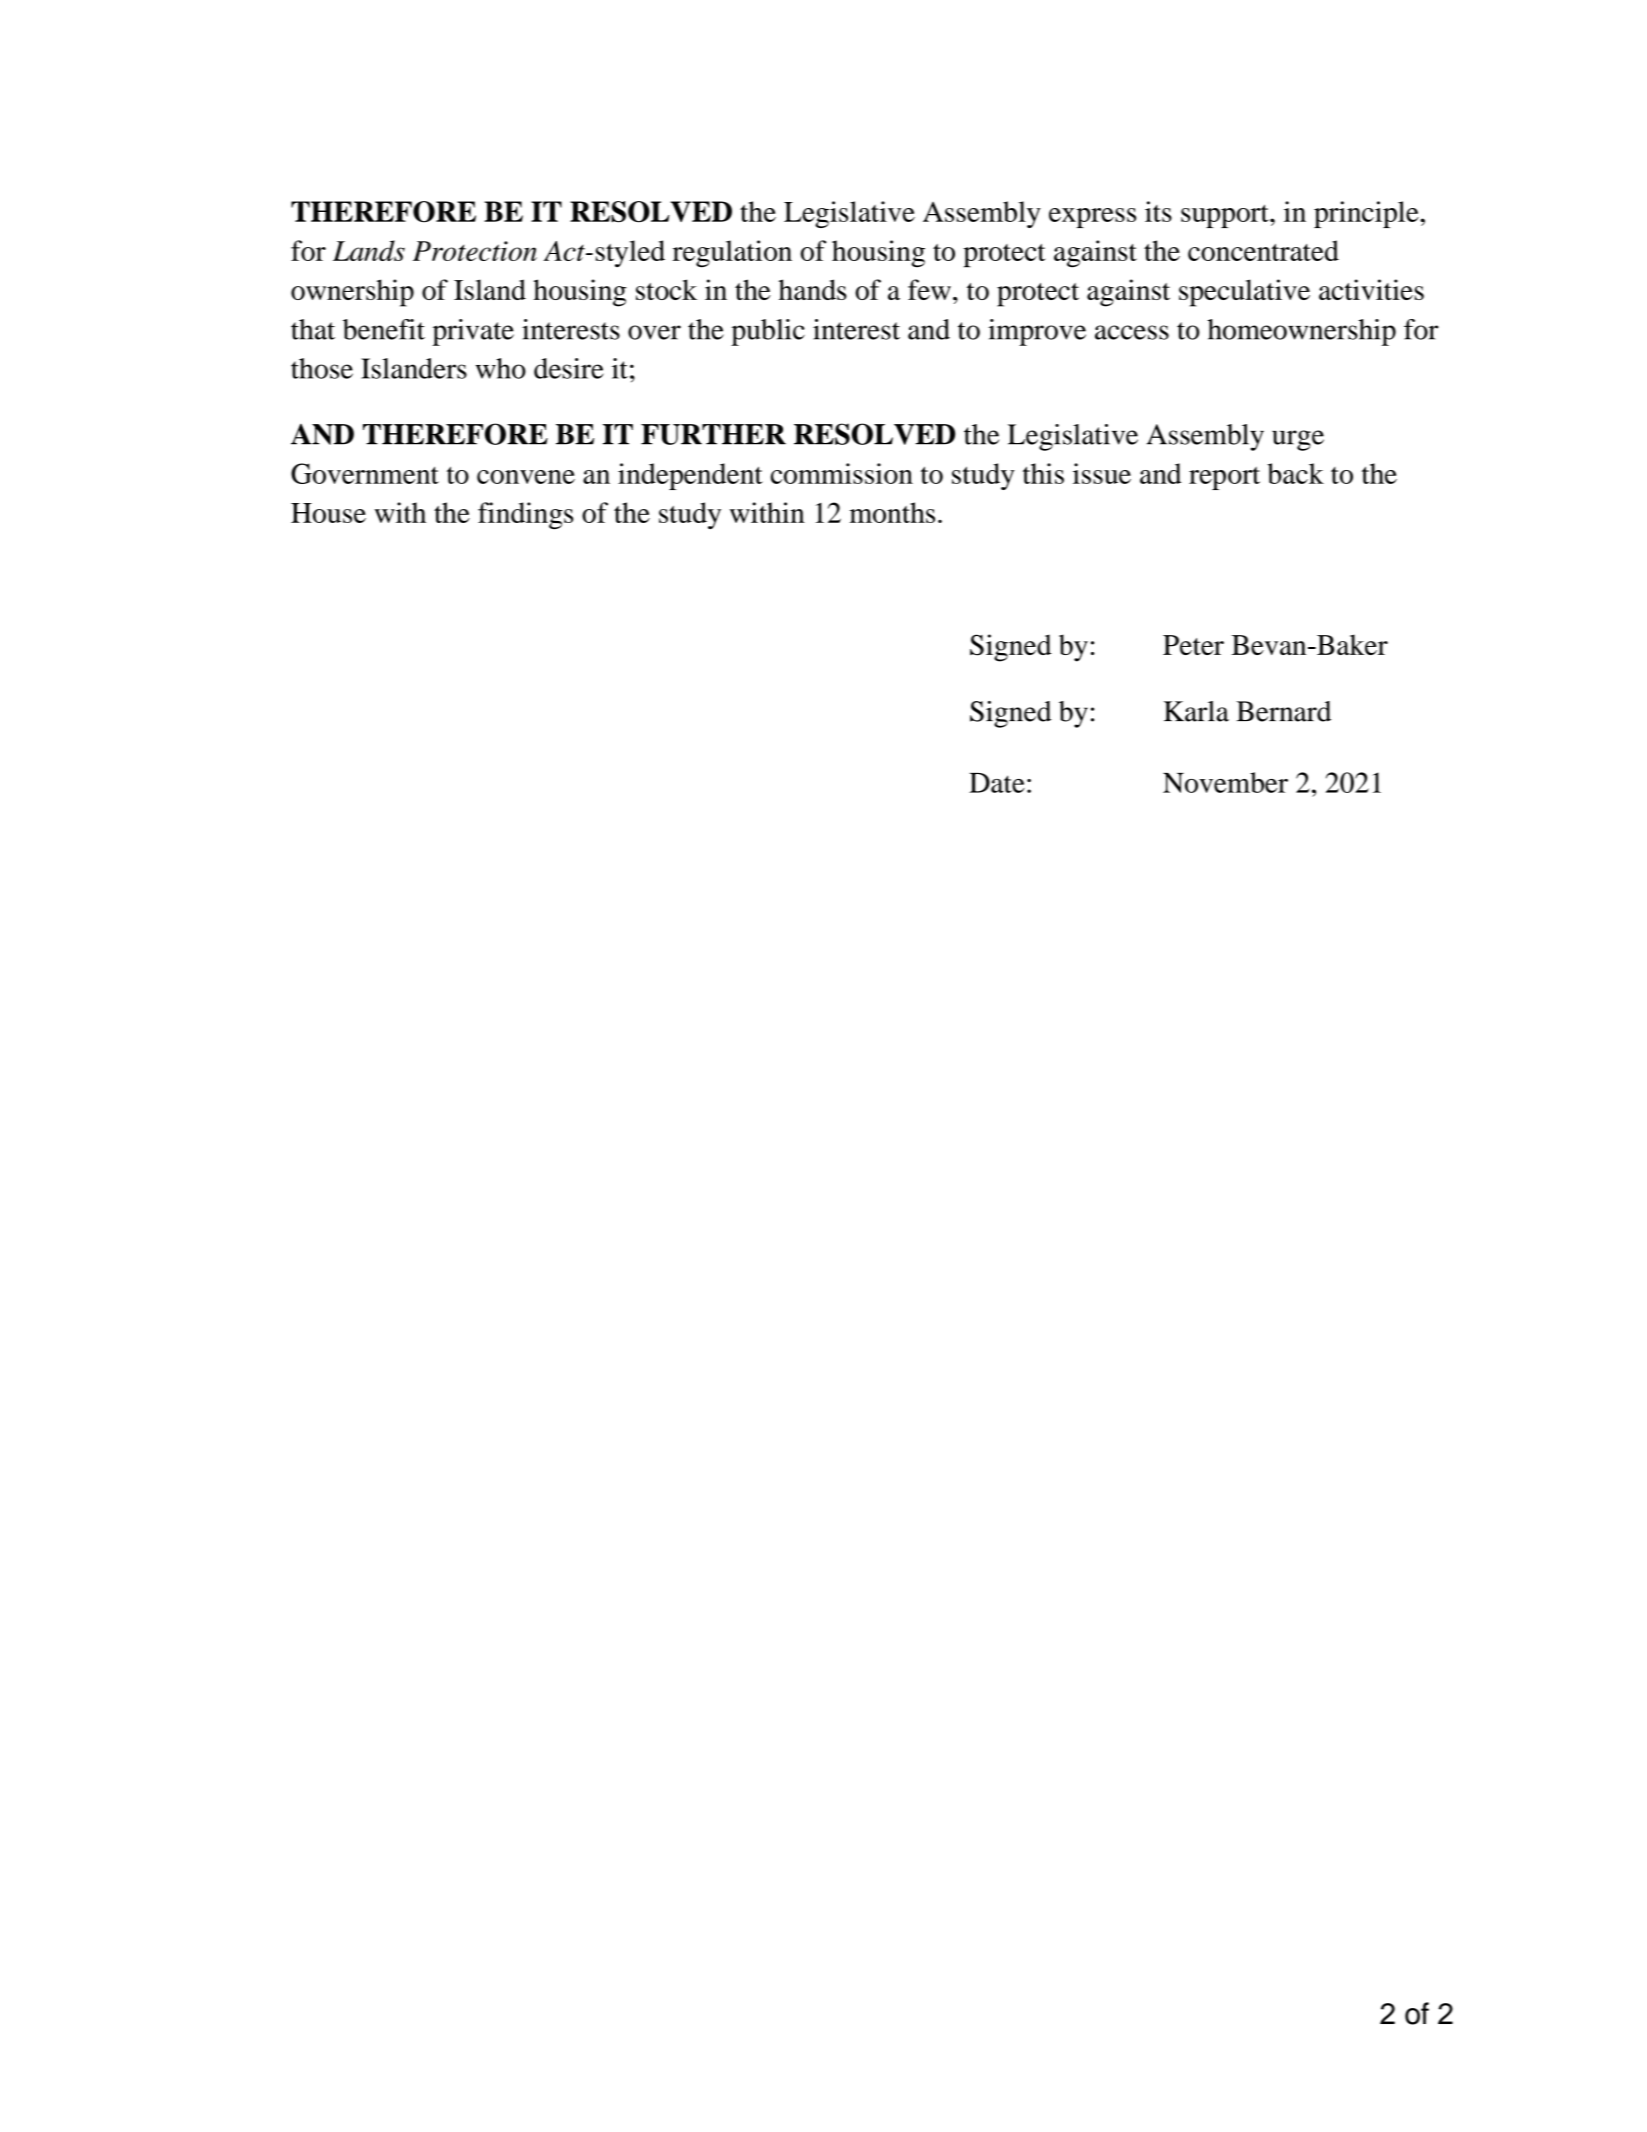 The image size is (1647, 2132). Describe the element at coordinates (1224, 478) in the document. I see `report` at that location.
